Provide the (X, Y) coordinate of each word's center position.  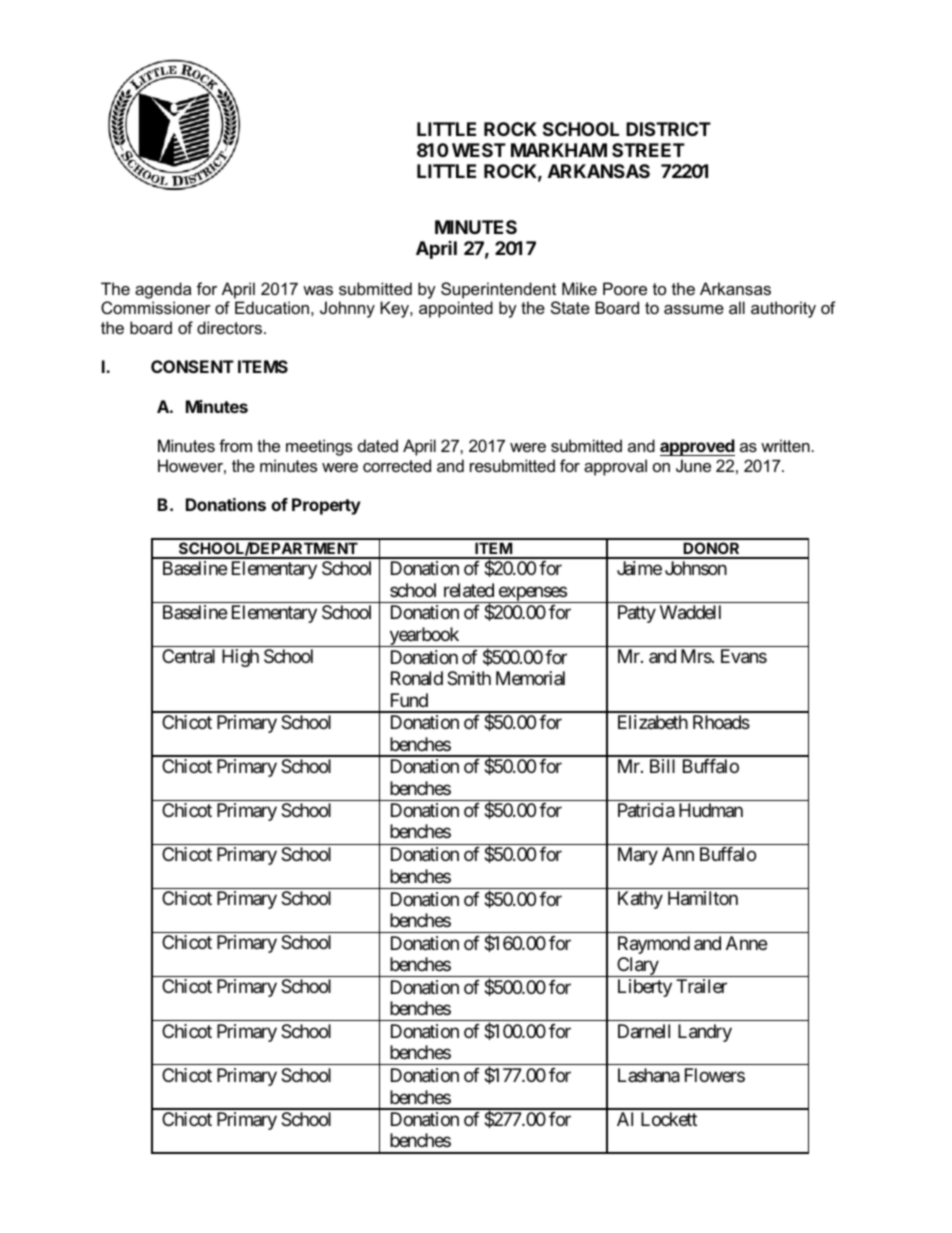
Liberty (645, 988)
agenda (163, 290)
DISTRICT (668, 129)
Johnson (696, 568)
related (469, 590)
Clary (637, 967)
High (240, 658)
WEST (479, 150)
